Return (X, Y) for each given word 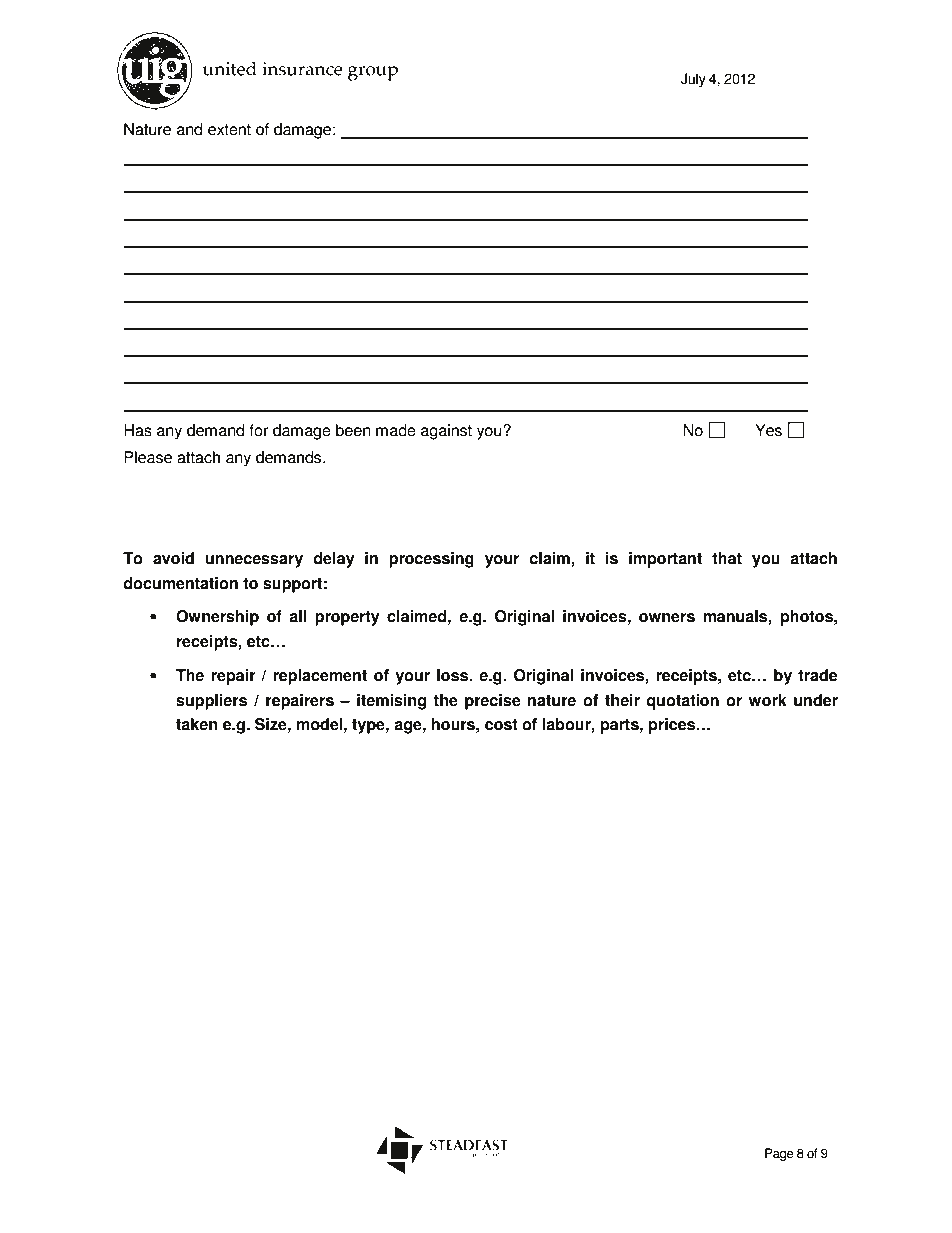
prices (673, 726)
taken (197, 724)
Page (779, 1154)
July (693, 80)
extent (229, 130)
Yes (768, 430)
